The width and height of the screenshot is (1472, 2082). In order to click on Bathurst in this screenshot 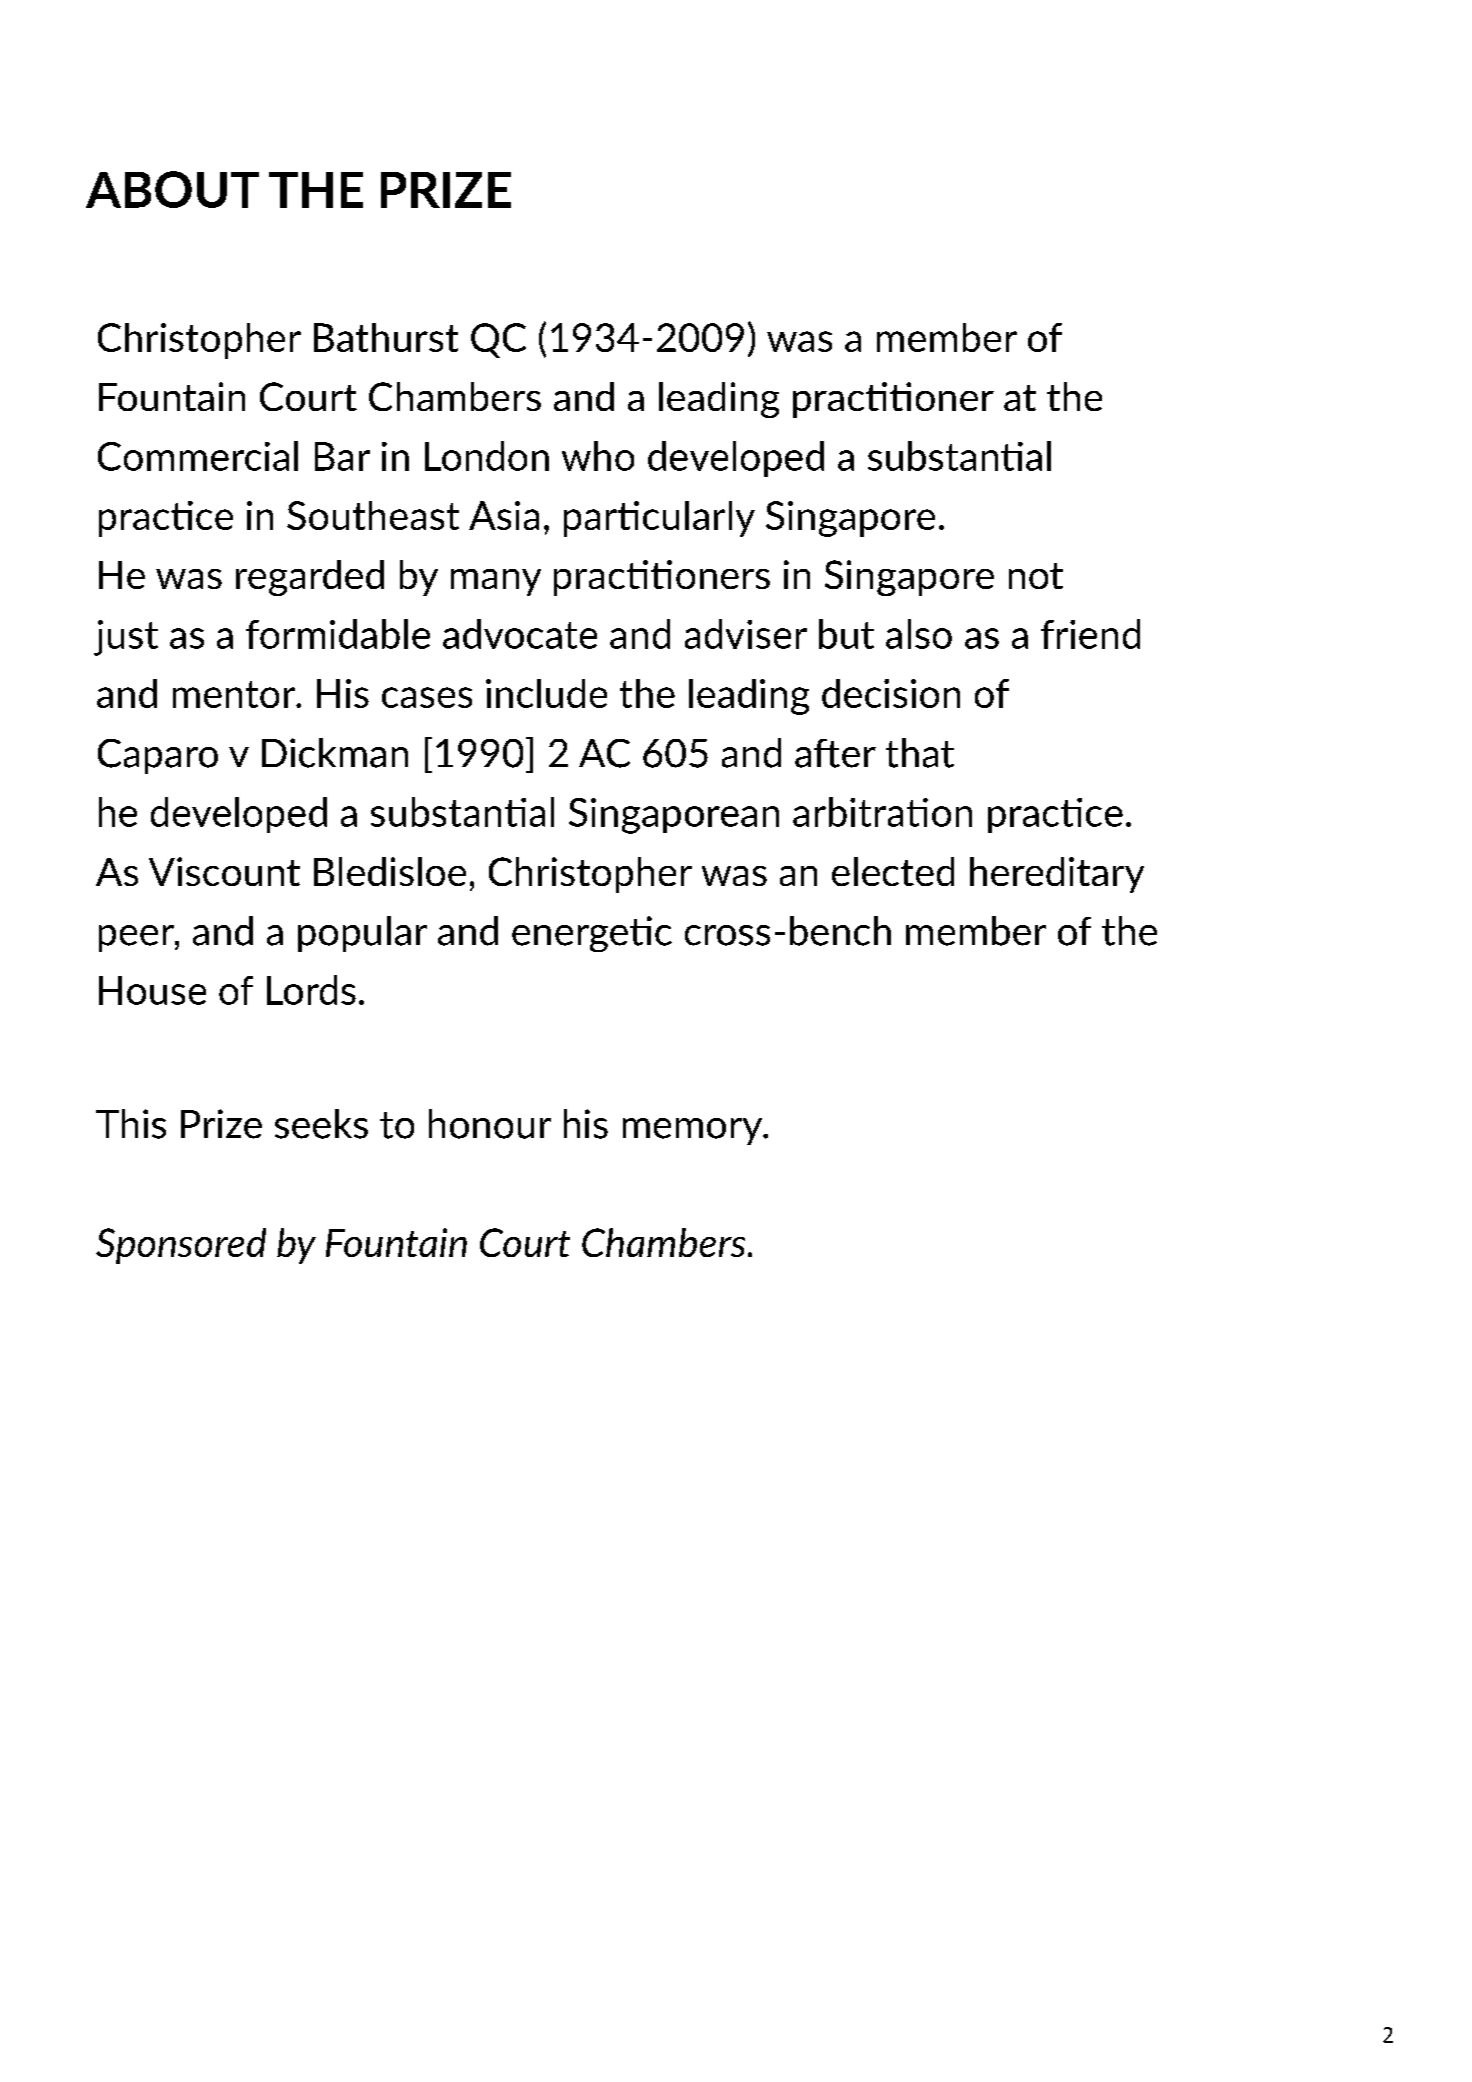, I will do `click(386, 337)`.
